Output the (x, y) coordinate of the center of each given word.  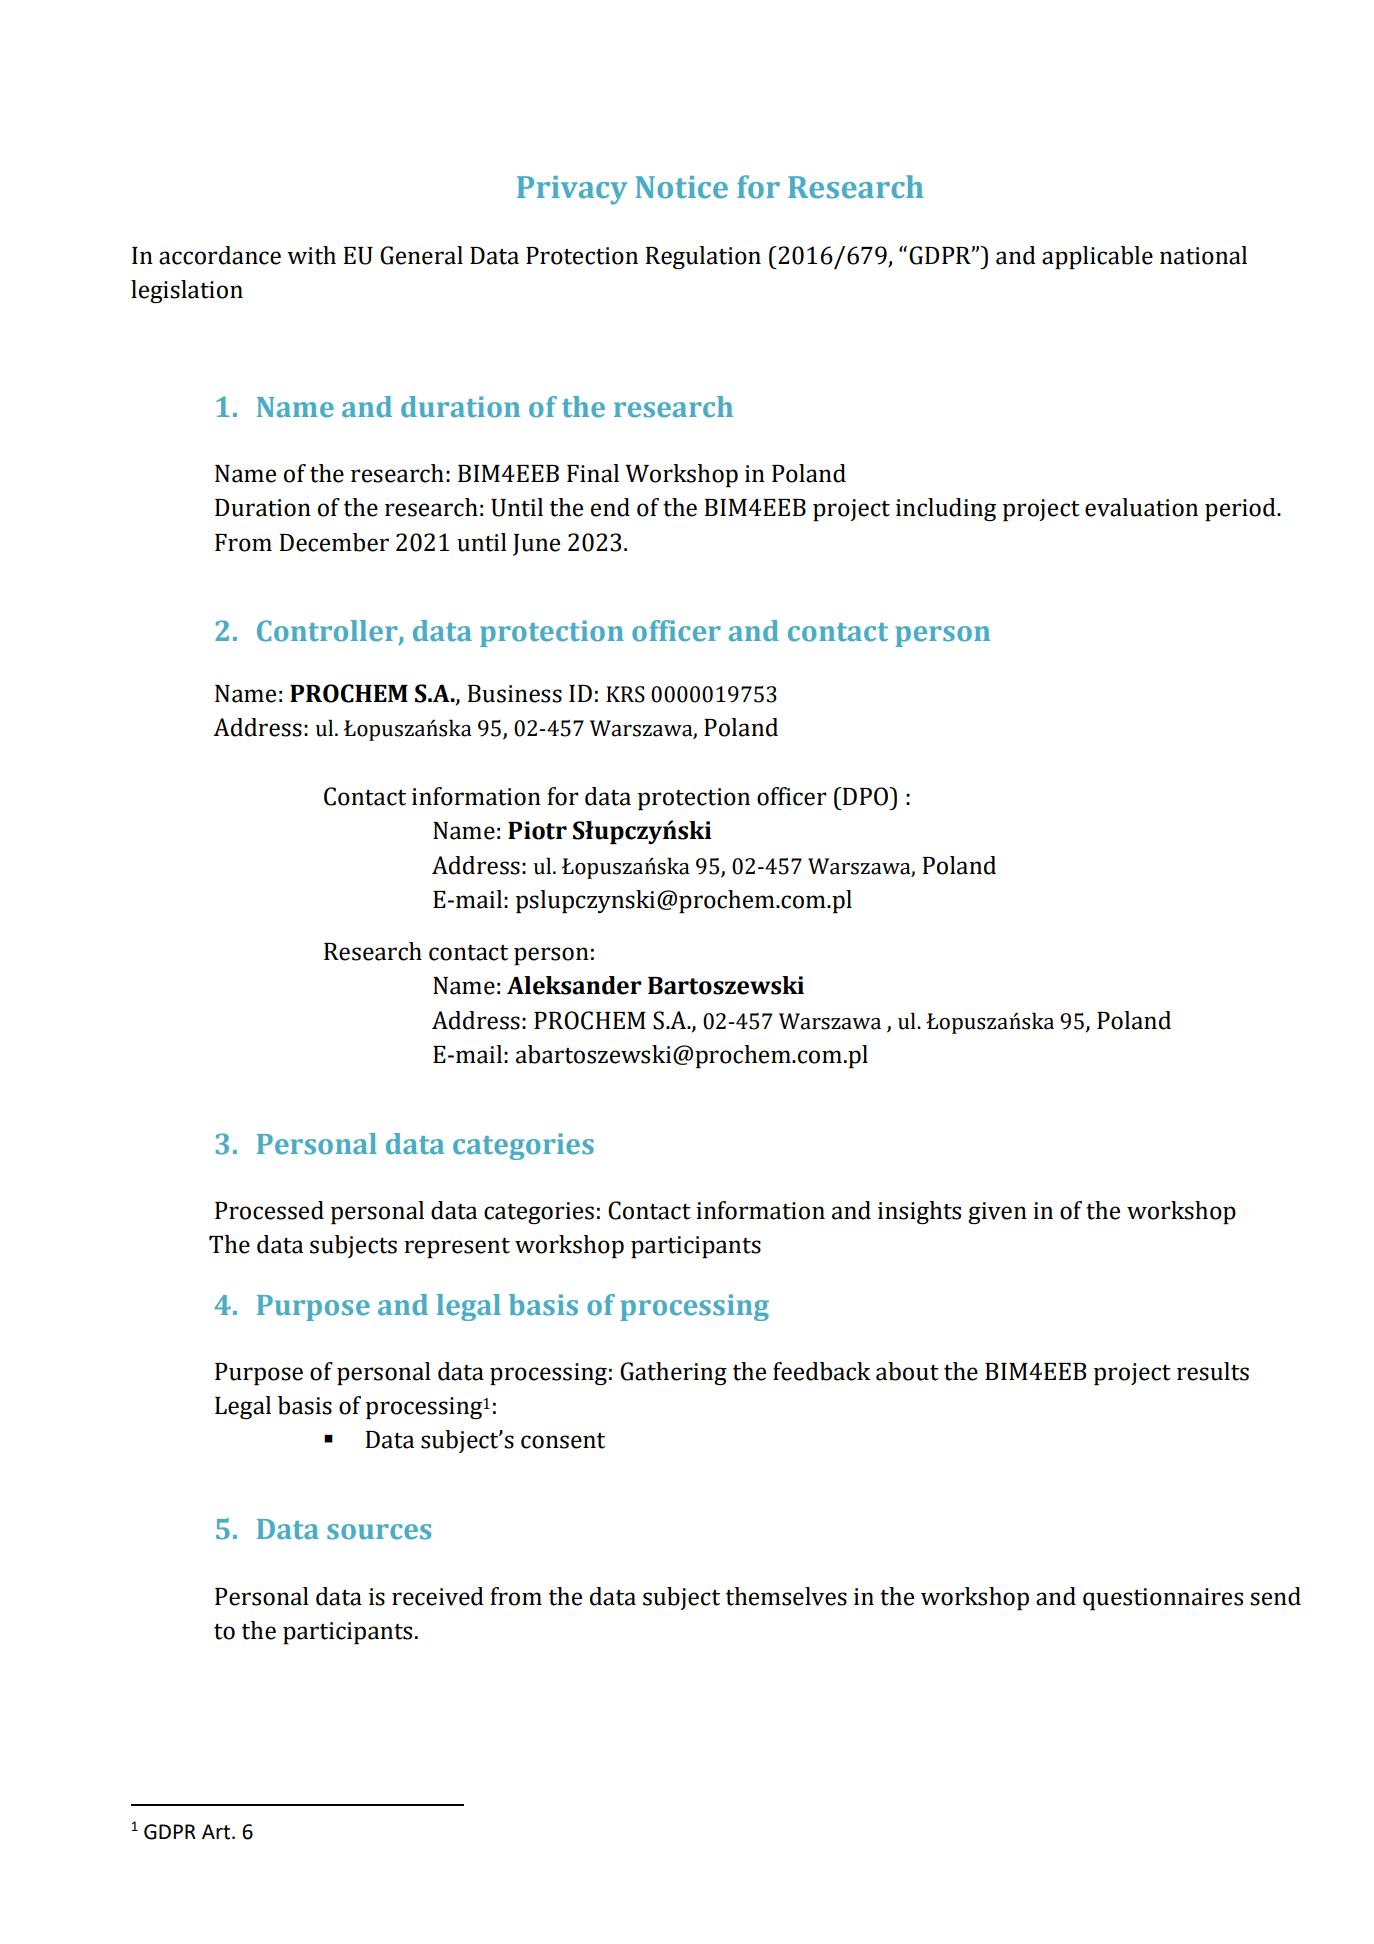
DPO (866, 796)
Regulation (703, 257)
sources (379, 1532)
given (997, 1213)
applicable (1097, 258)
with (311, 255)
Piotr (537, 830)
